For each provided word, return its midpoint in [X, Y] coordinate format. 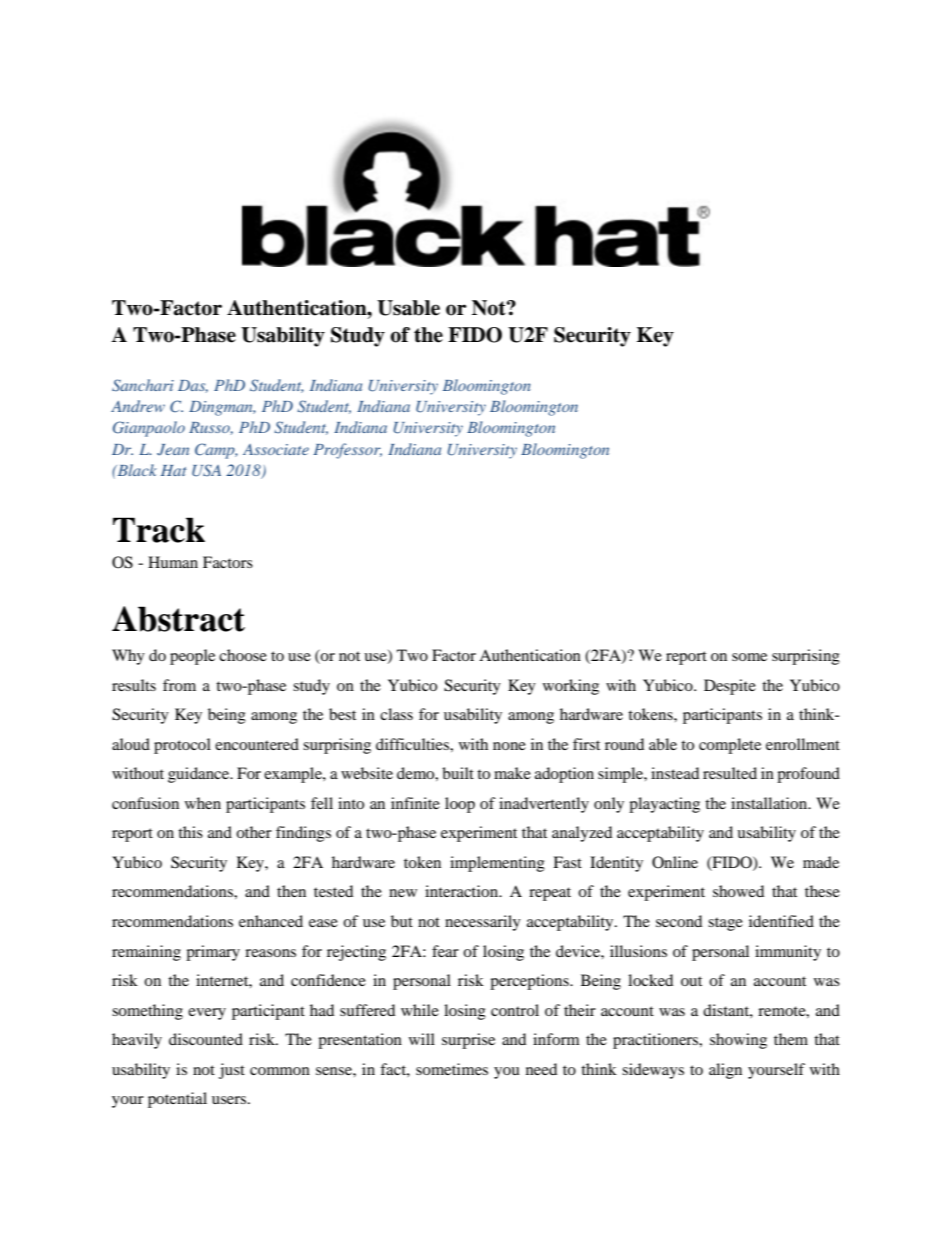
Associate [276, 449]
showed [738, 891]
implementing [497, 864]
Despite [730, 687]
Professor [347, 451]
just [232, 1071]
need [541, 1069]
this [190, 832]
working [571, 687]
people [192, 657]
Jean [173, 450]
